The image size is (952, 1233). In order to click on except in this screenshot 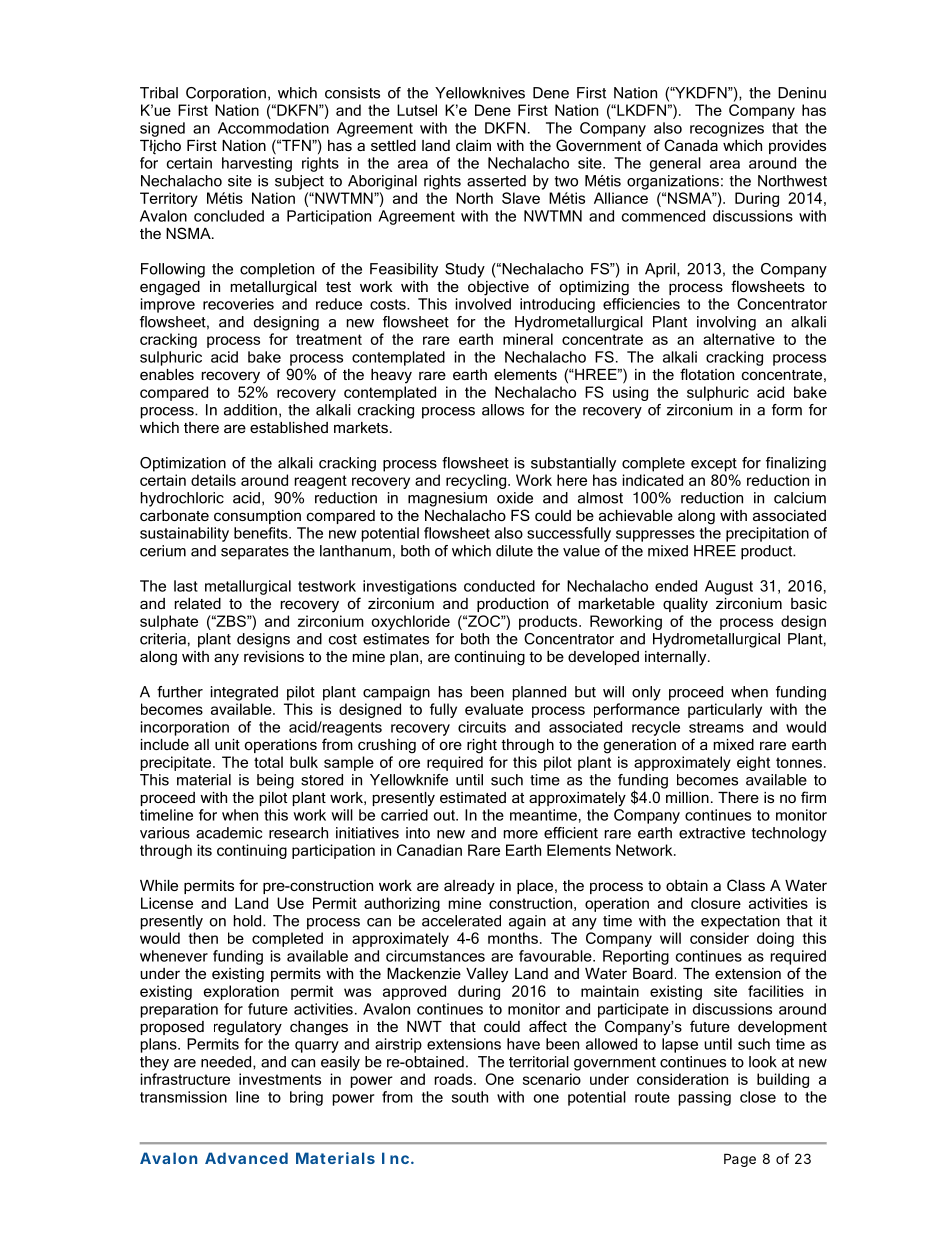, I will do `click(714, 465)`.
